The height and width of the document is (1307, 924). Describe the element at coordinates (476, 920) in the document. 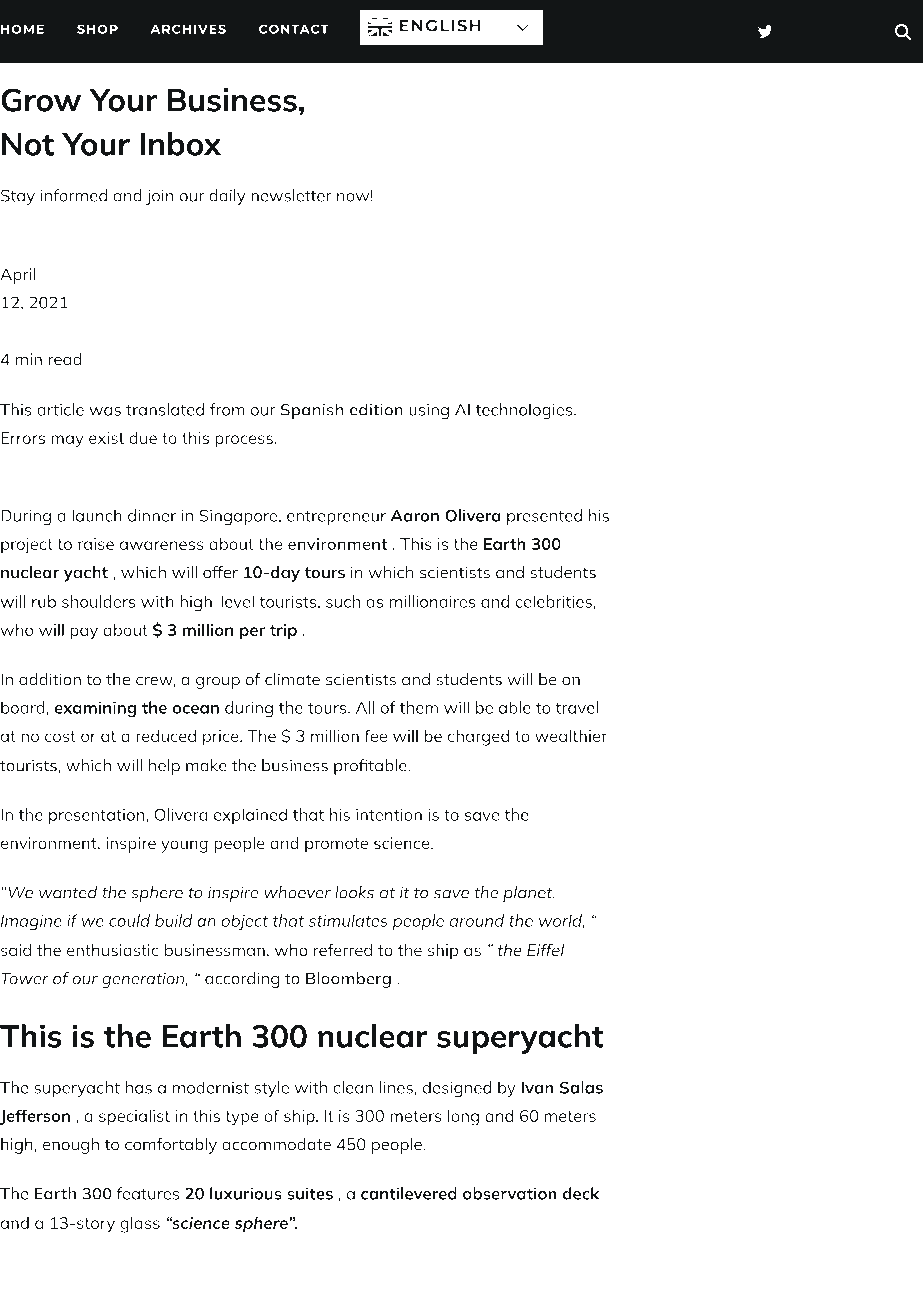

I see `around` at that location.
